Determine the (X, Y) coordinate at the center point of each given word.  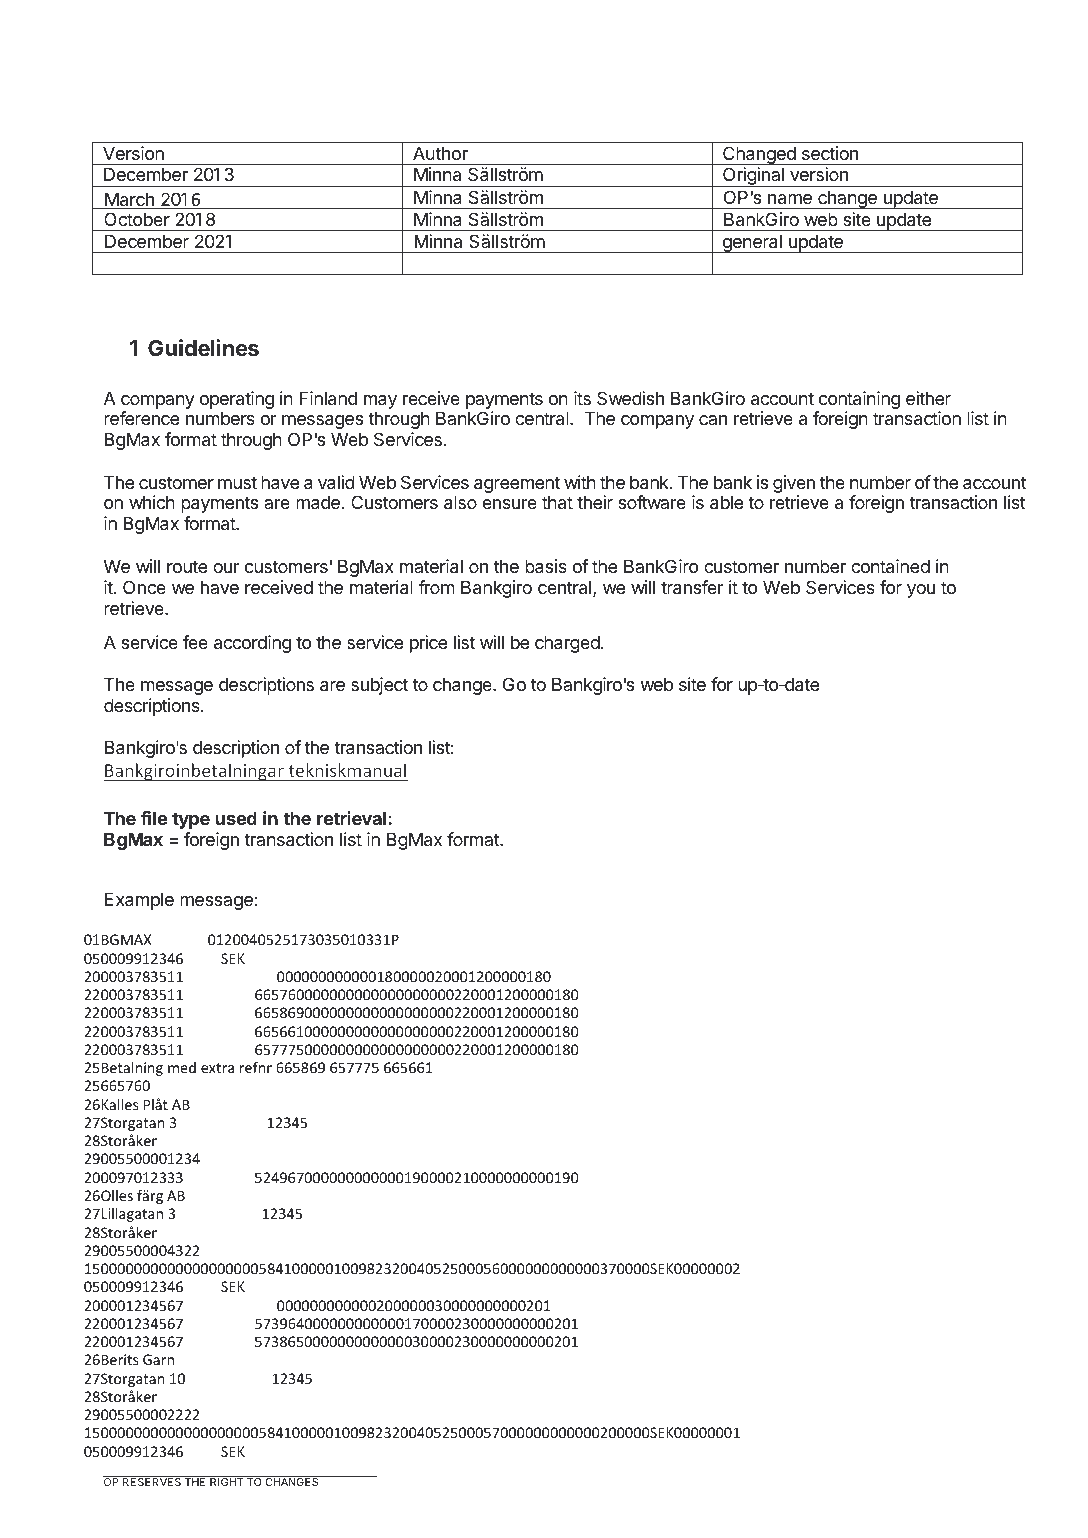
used (236, 818)
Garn (158, 1359)
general (752, 243)
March (129, 200)
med (182, 1067)
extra (217, 1068)
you (921, 591)
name (790, 199)
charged (567, 644)
